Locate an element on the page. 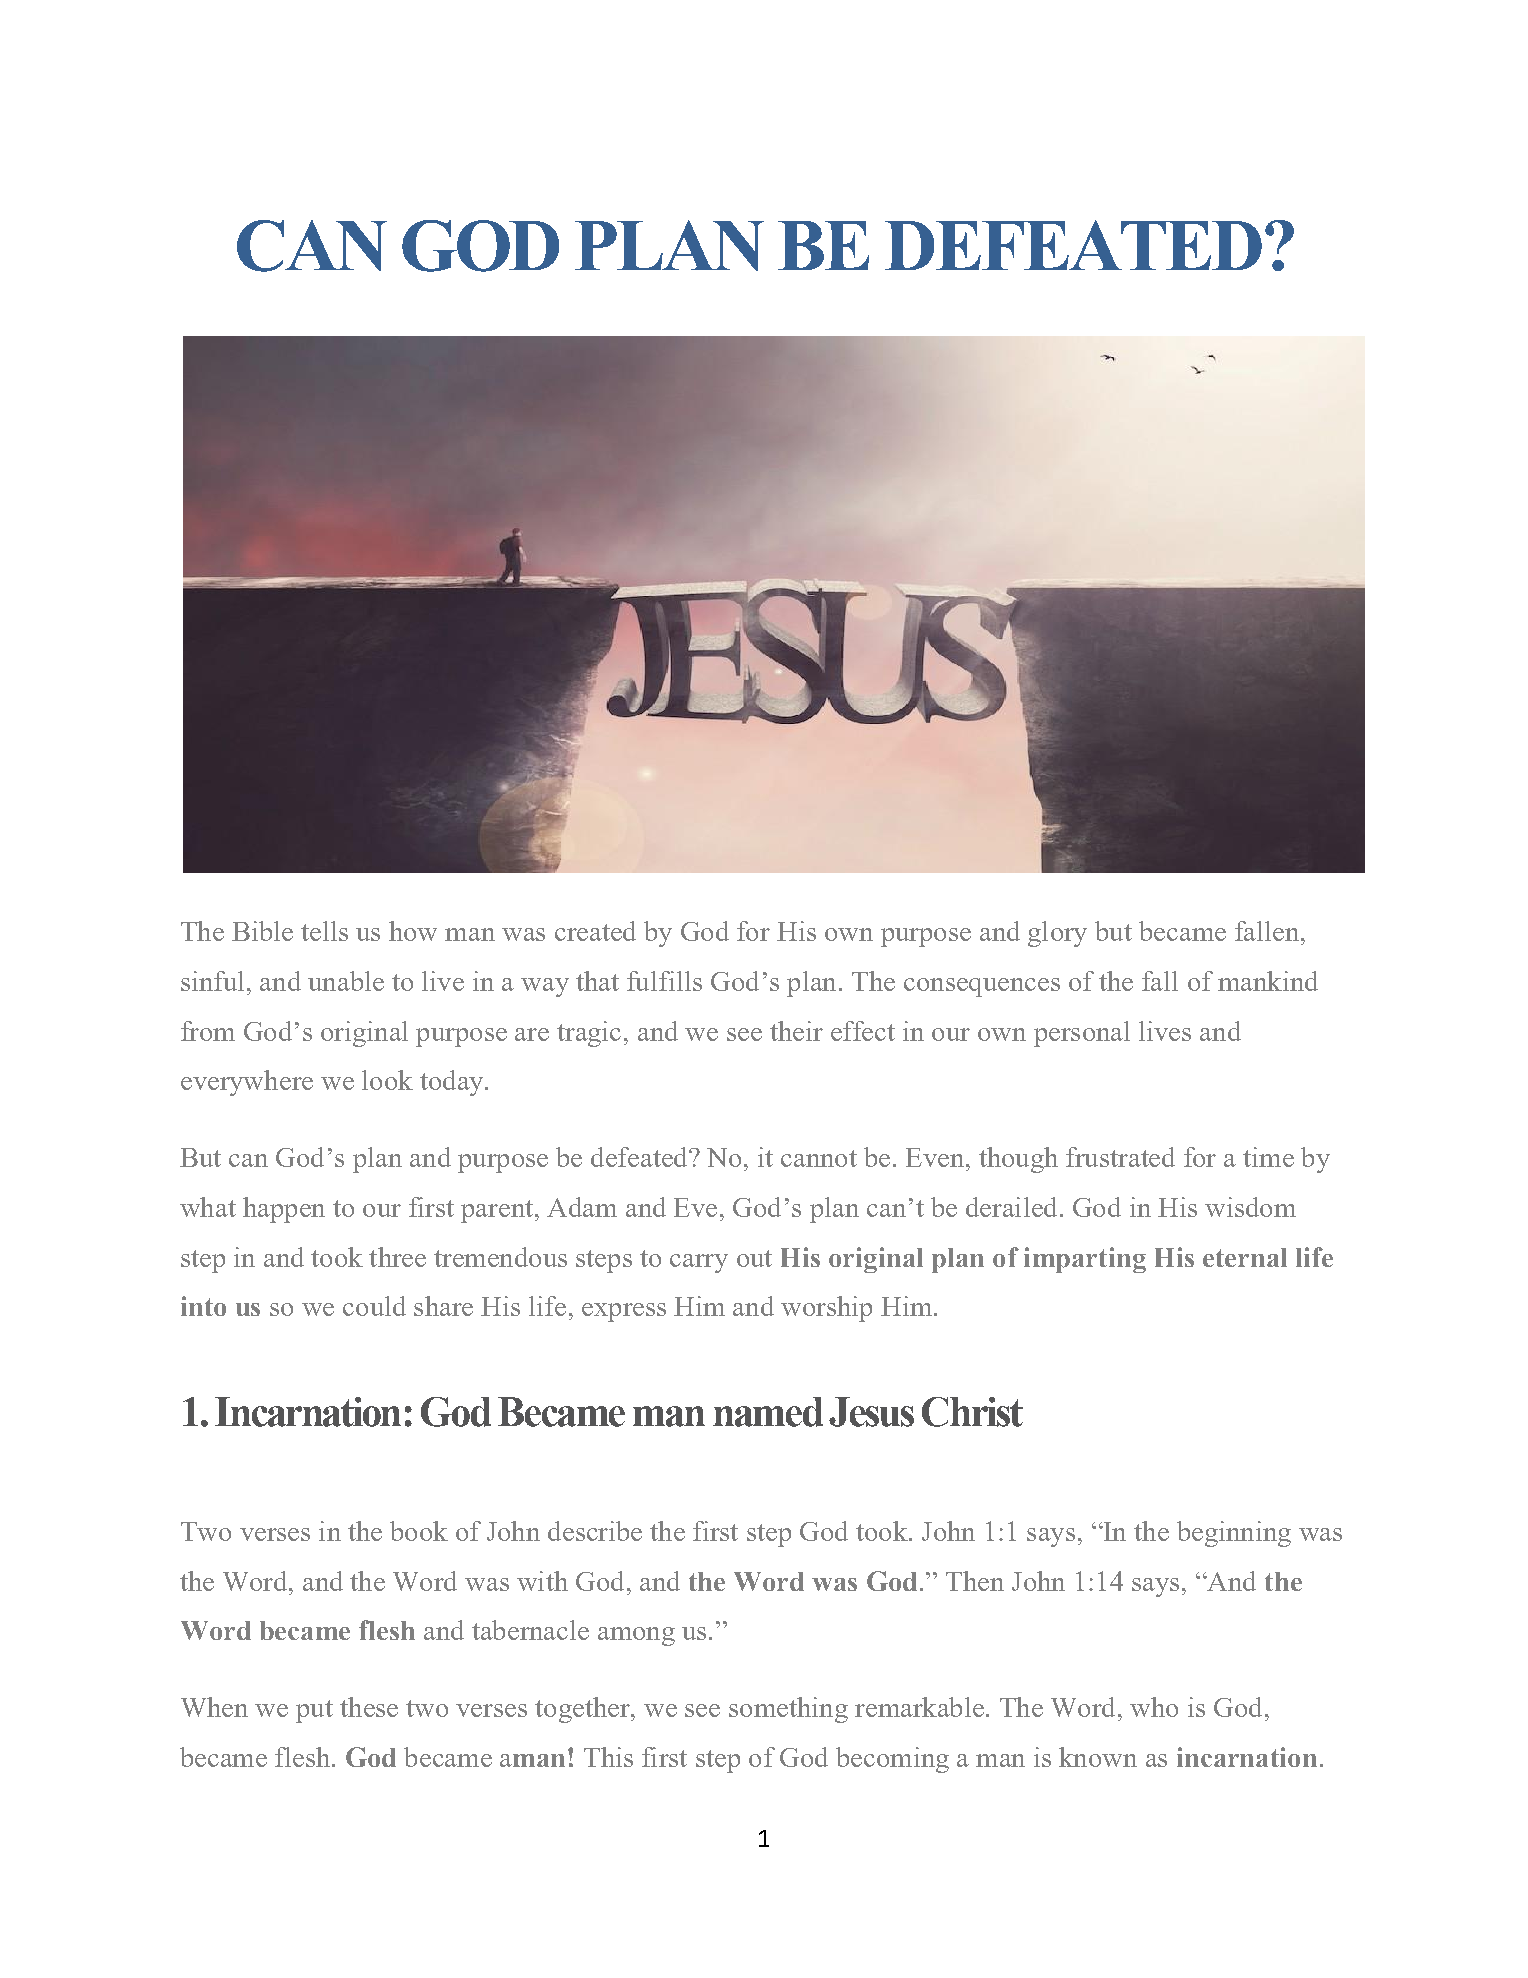 This image has height=1978, width=1528. book is located at coordinates (419, 1531).
